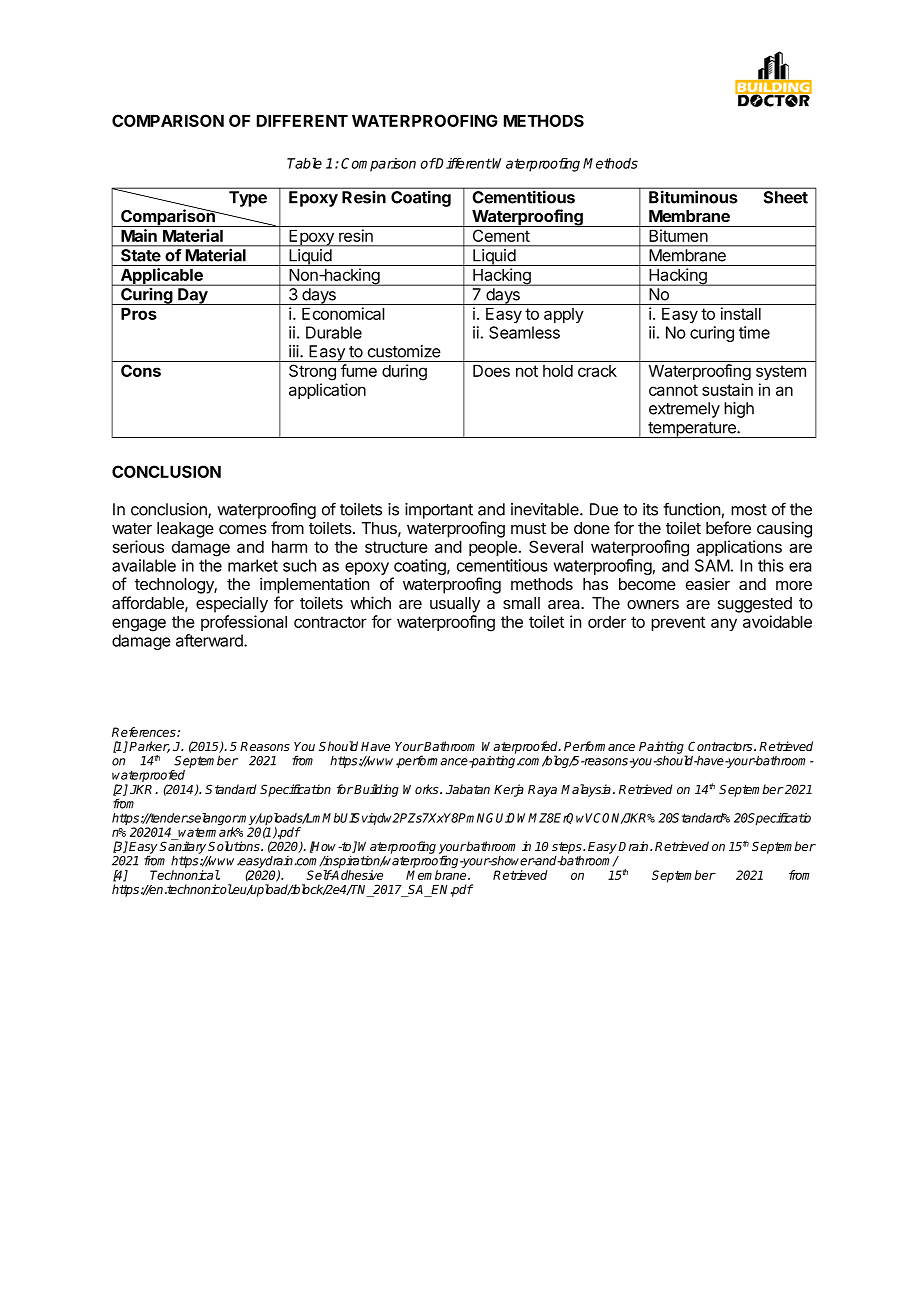  Describe the element at coordinates (728, 527) in the screenshot. I see `before` at that location.
